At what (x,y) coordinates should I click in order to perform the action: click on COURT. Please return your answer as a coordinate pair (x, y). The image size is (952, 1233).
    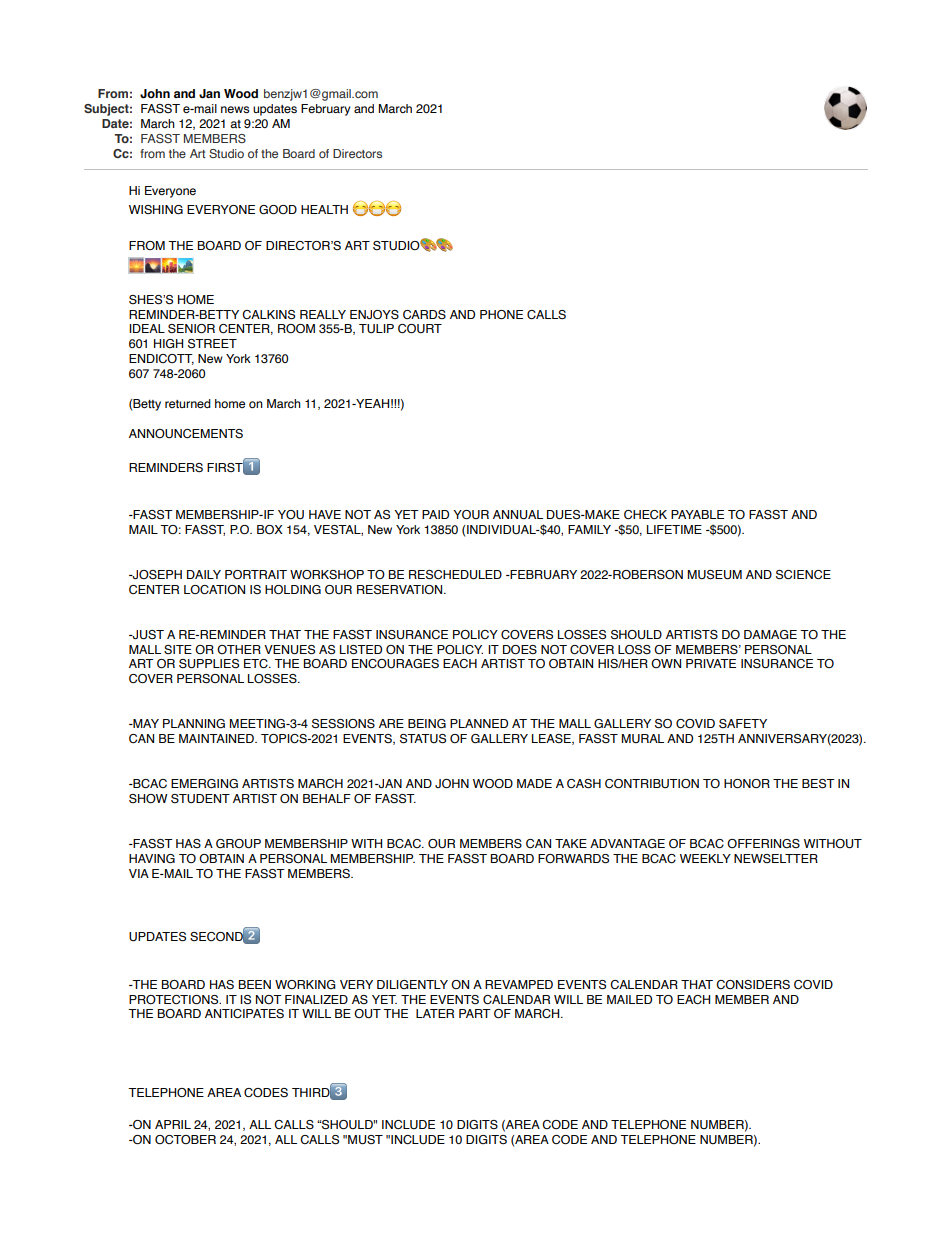
    Looking at the image, I should click on (420, 328).
